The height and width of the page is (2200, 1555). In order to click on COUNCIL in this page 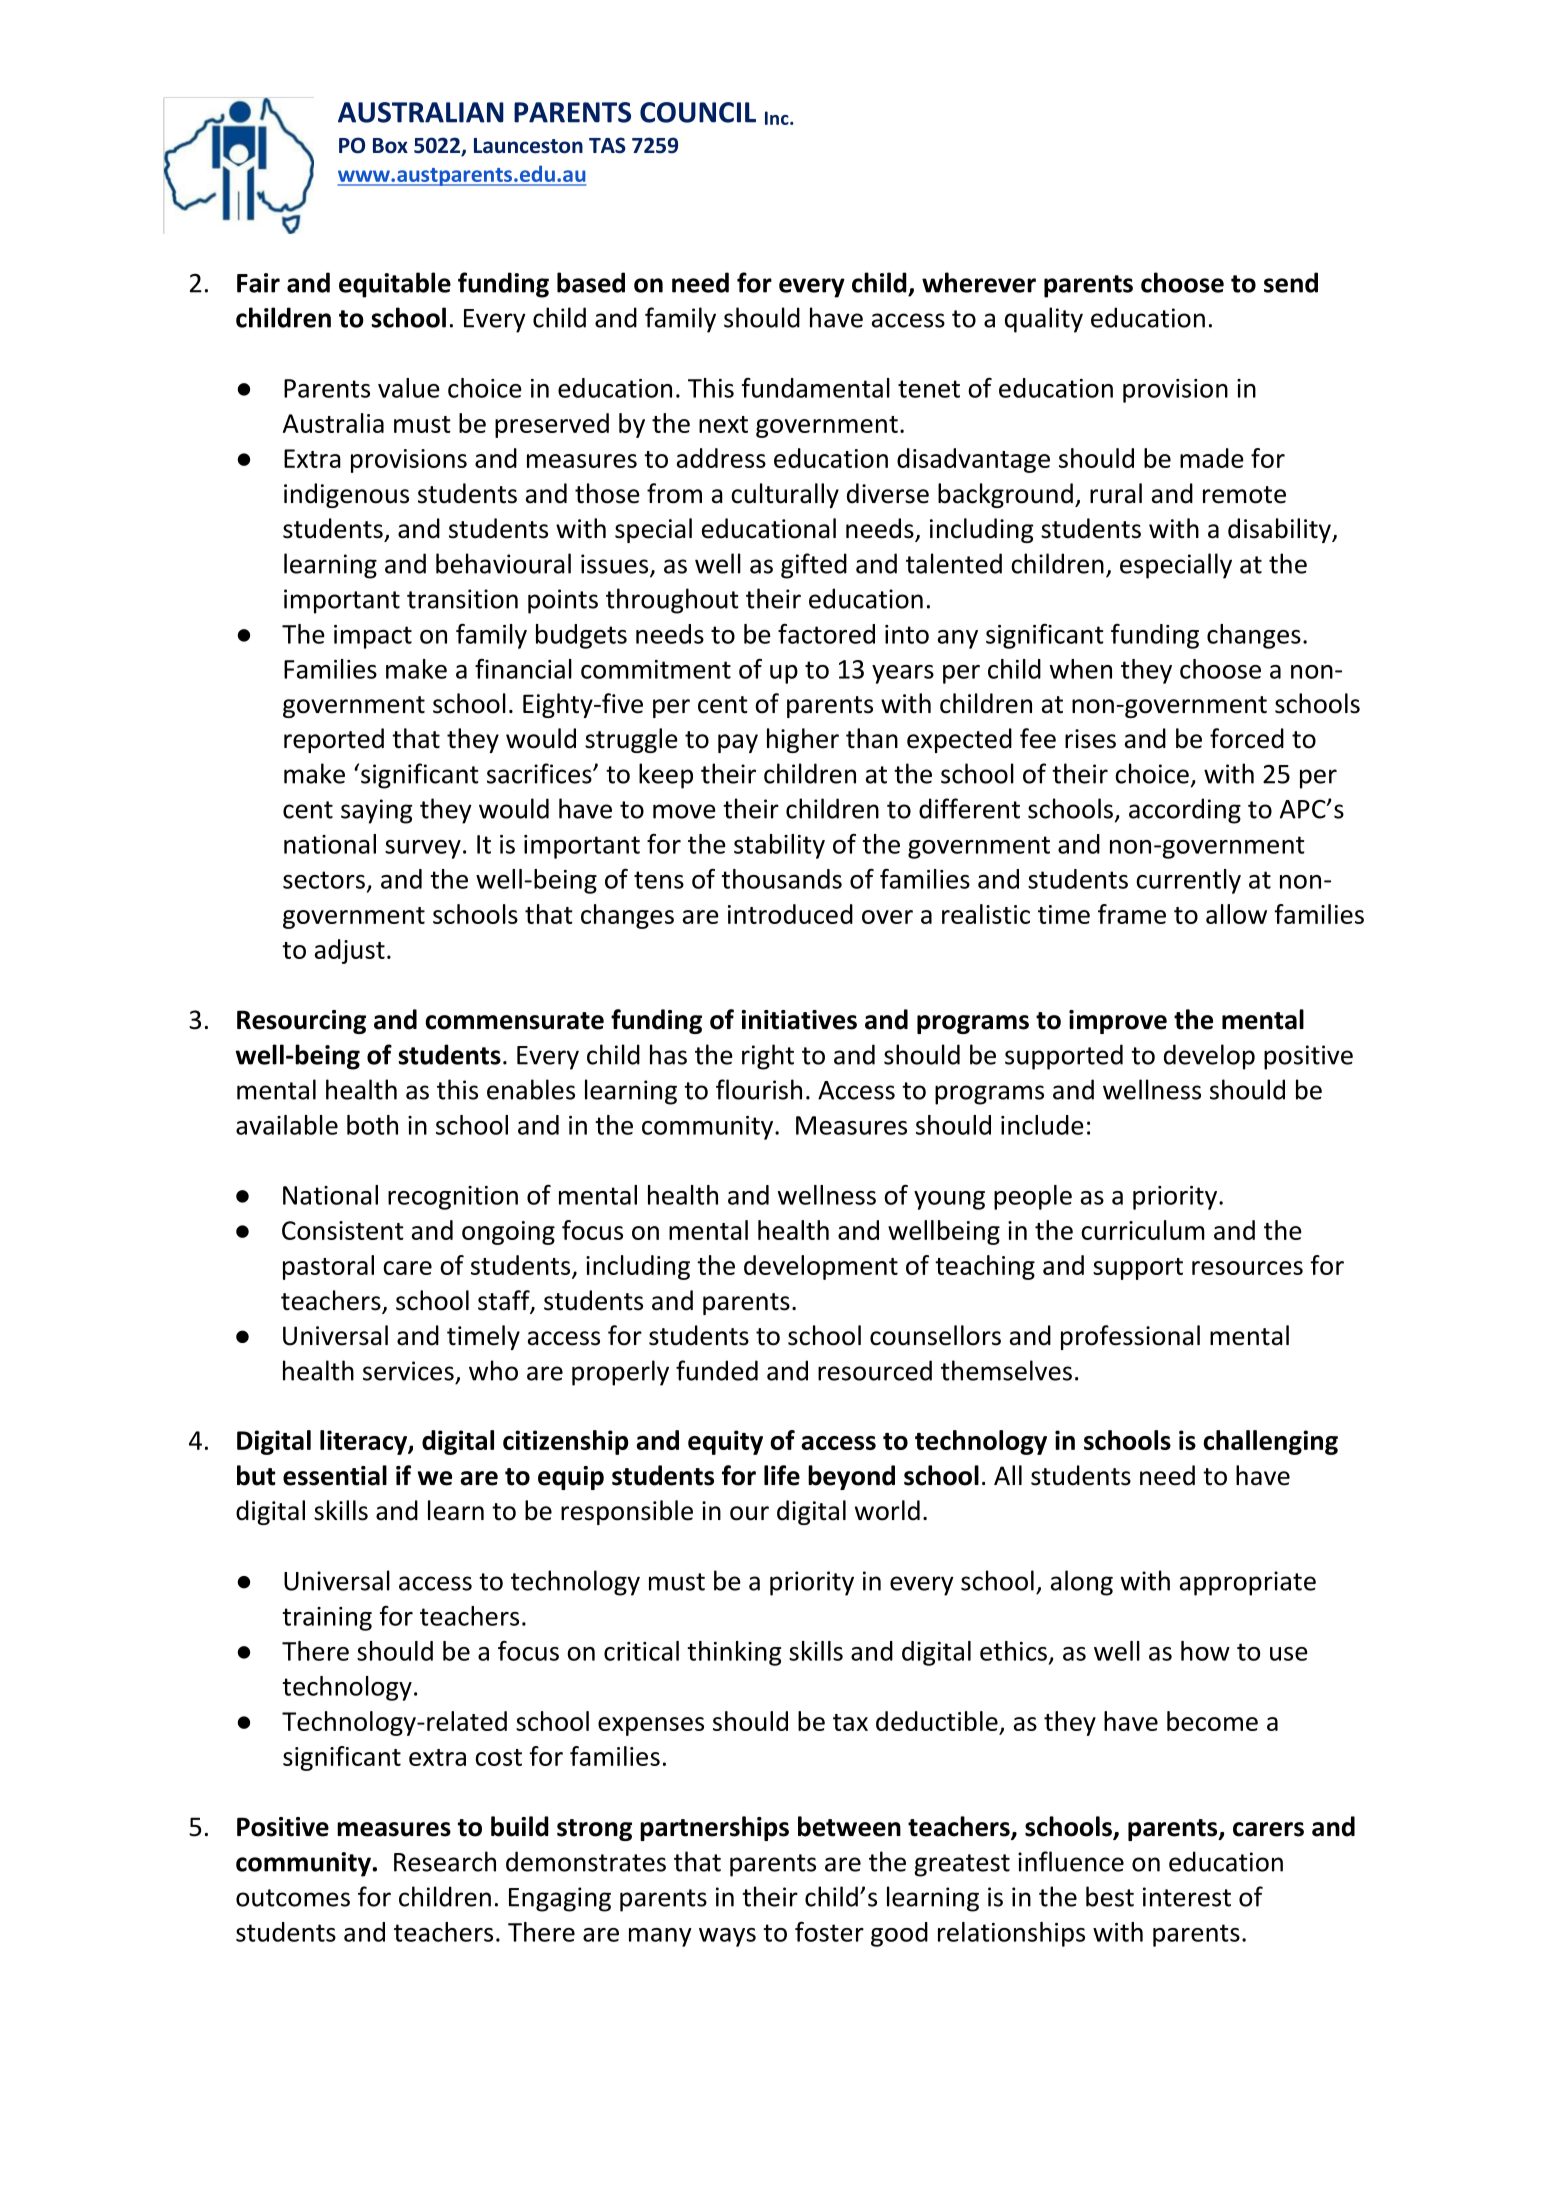, I will do `click(698, 112)`.
